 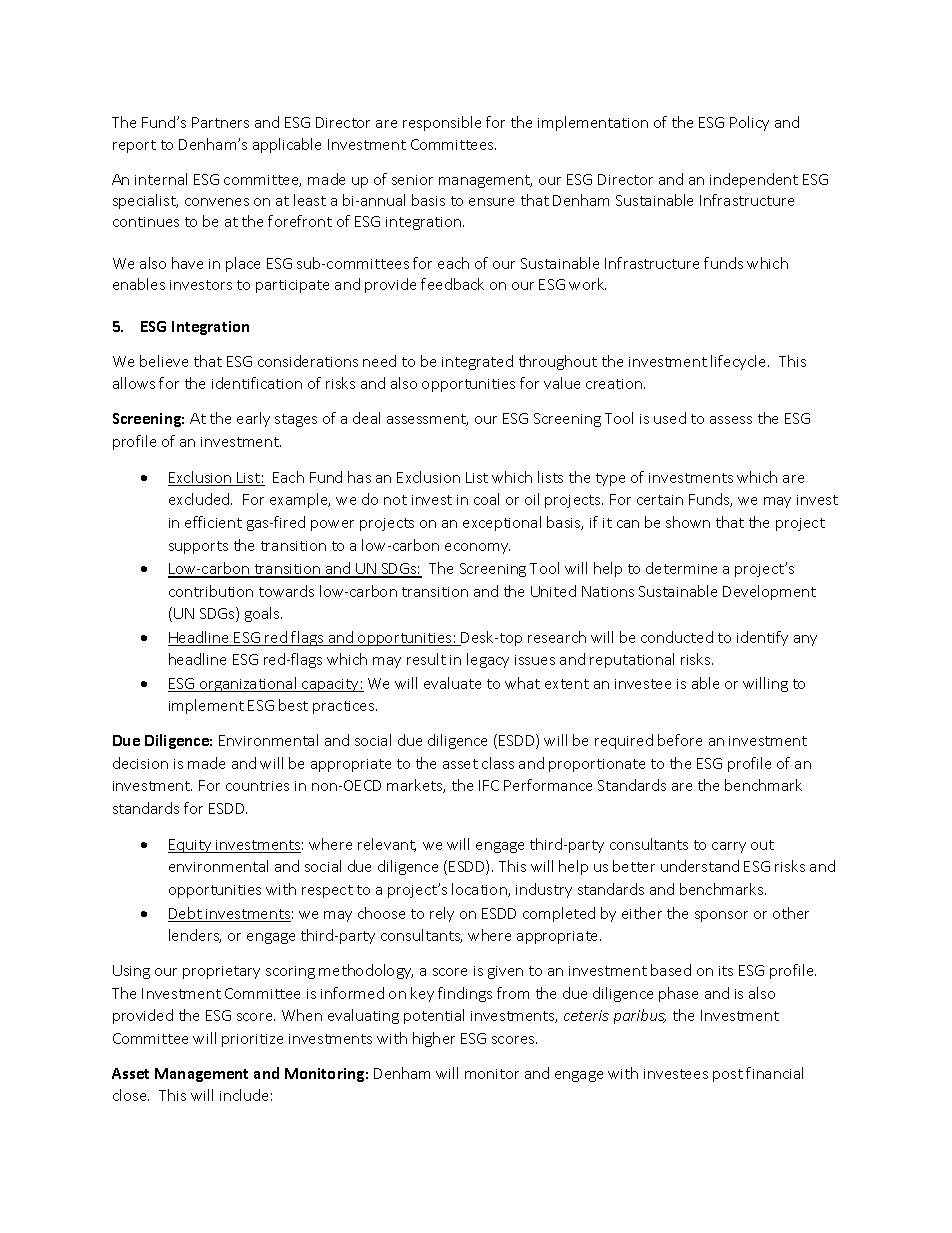 What do you see at coordinates (220, 122) in the page?
I see `Partners` at bounding box center [220, 122].
